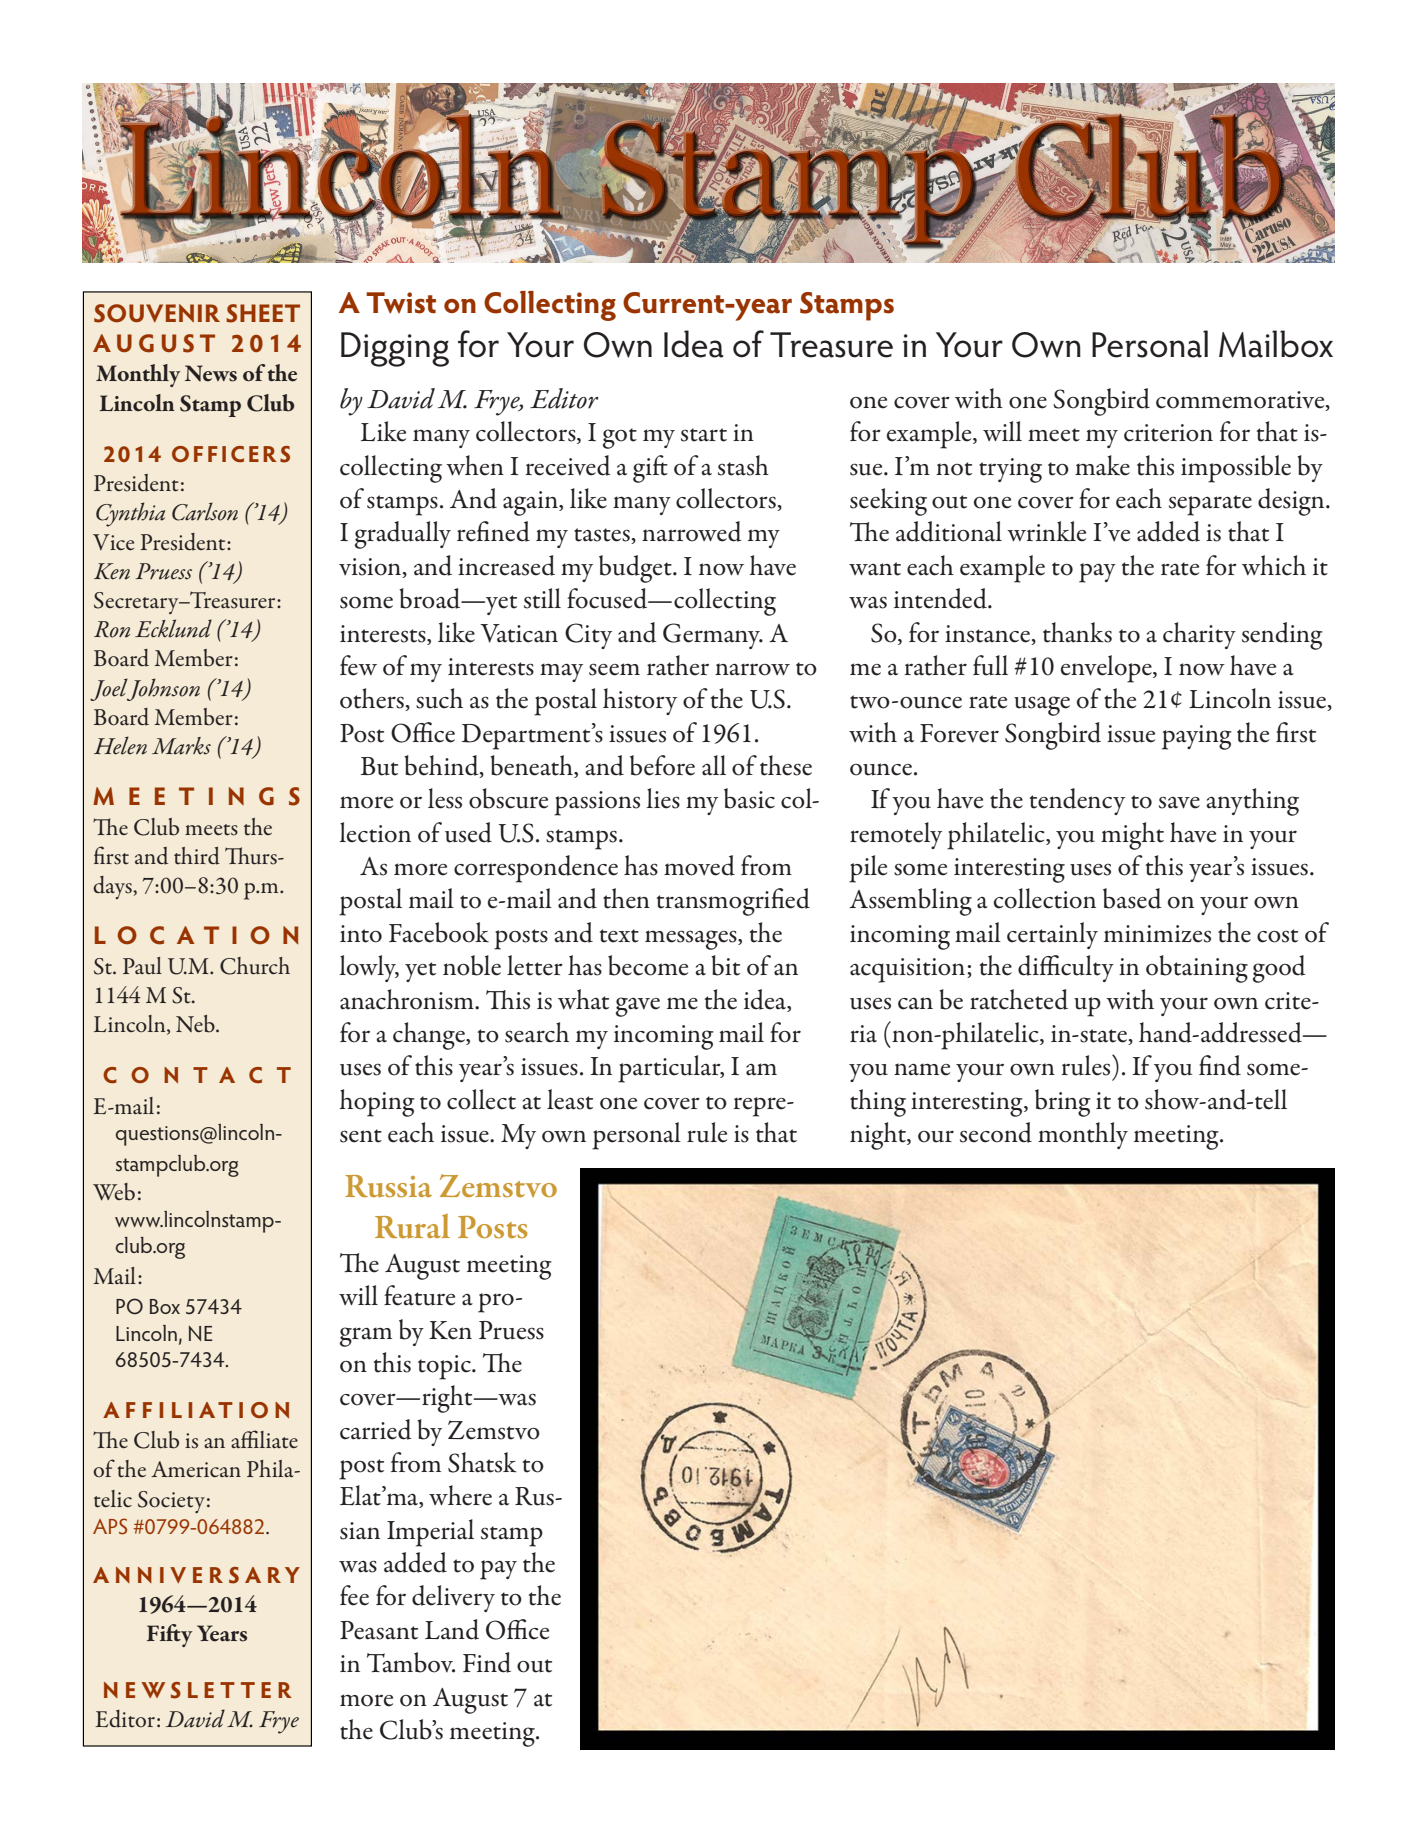  What do you see at coordinates (453, 1598) in the screenshot?
I see `delivery` at bounding box center [453, 1598].
